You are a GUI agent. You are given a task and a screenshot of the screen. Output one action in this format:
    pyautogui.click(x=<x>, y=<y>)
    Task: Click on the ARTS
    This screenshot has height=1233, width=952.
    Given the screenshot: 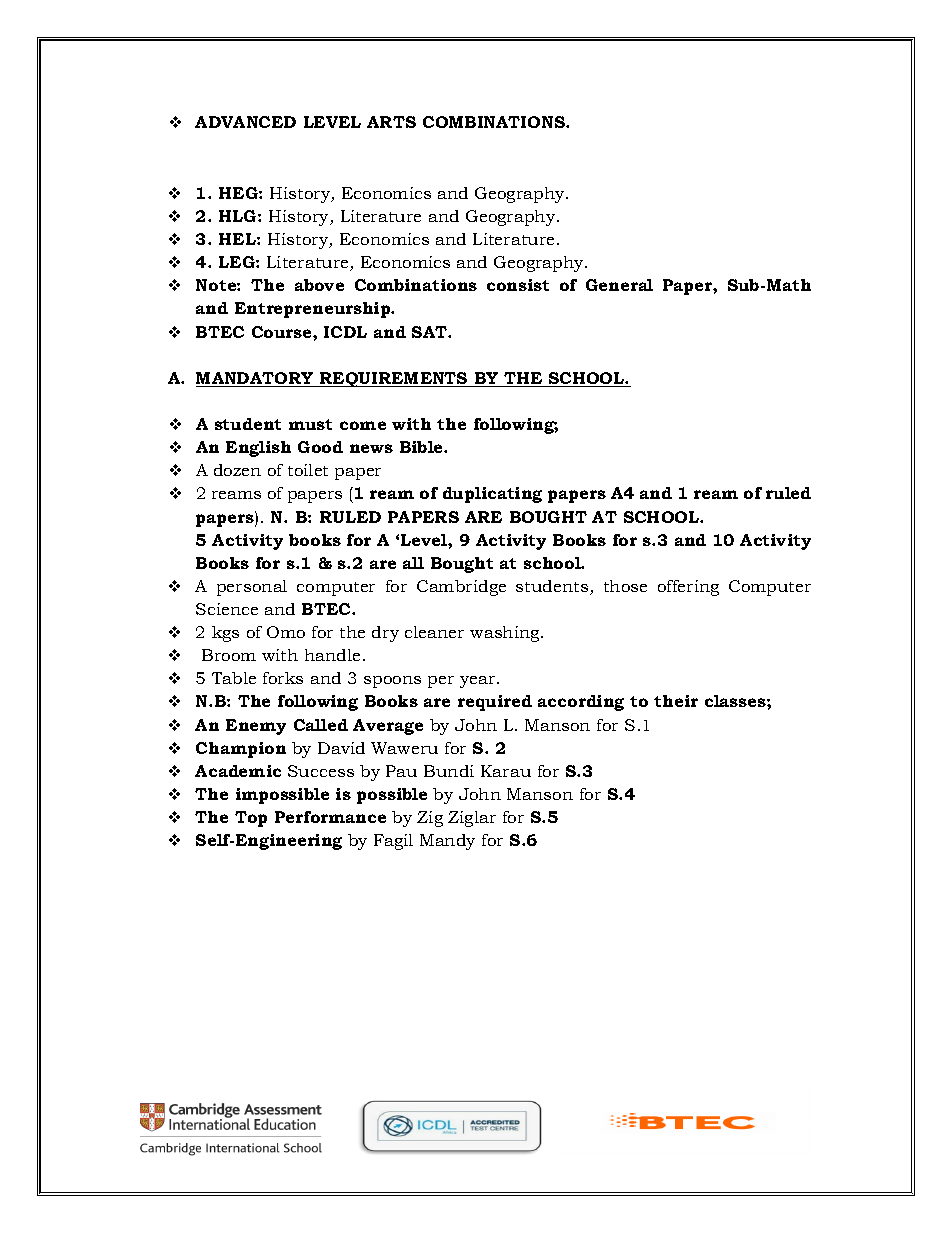 What is the action you would take?
    pyautogui.click(x=391, y=122)
